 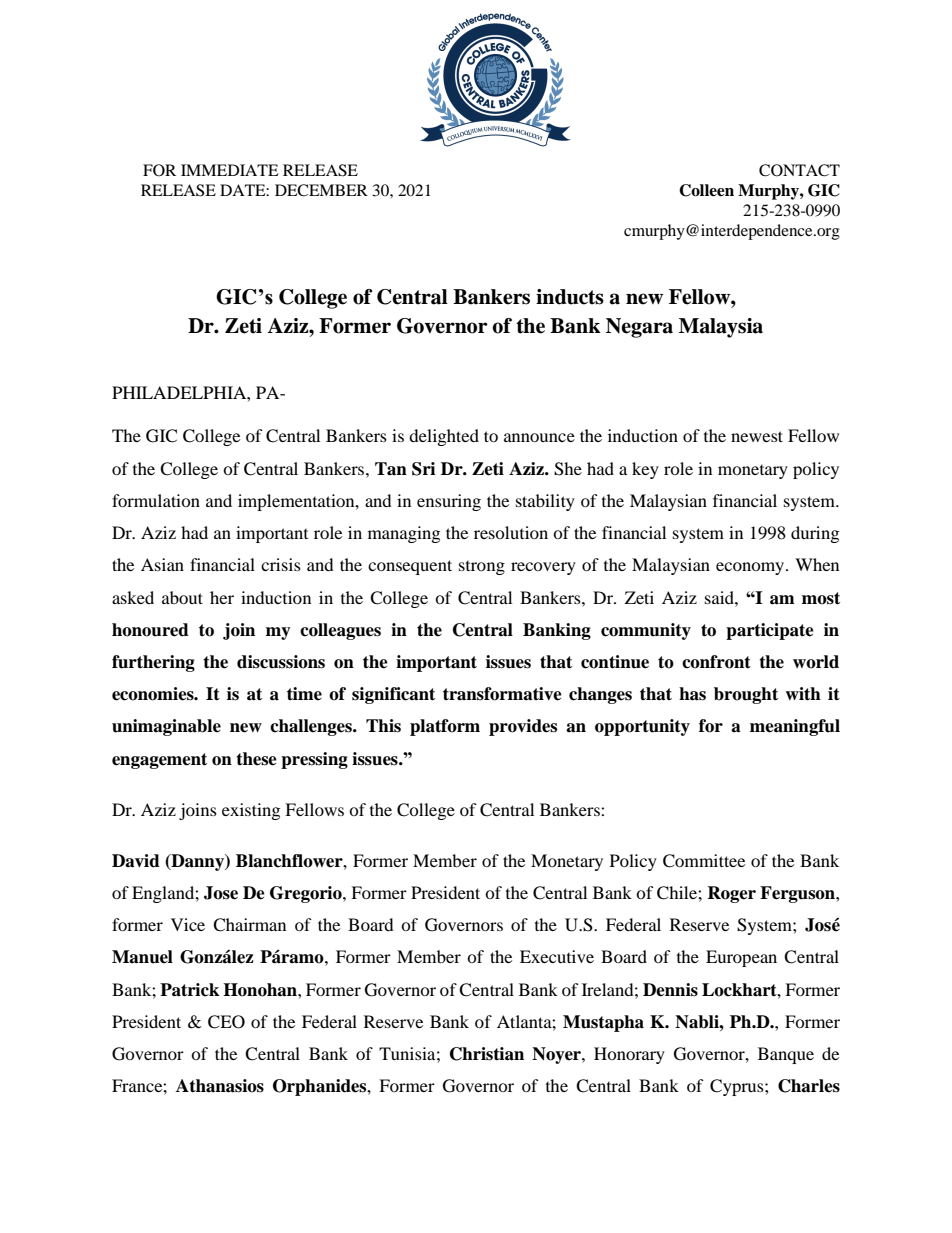 I want to click on platform, so click(x=445, y=727).
